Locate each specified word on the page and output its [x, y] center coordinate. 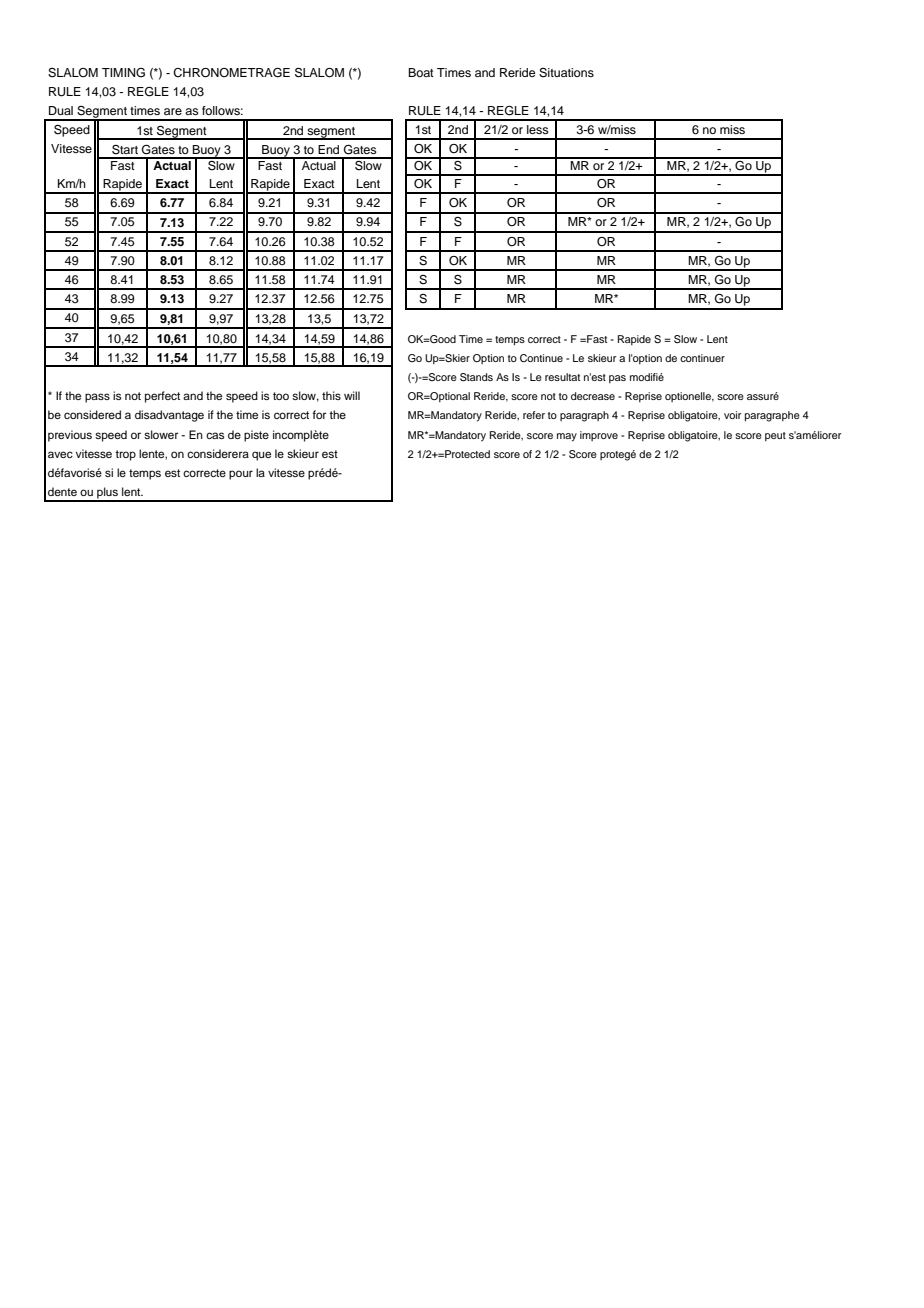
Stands [476, 377]
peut [775, 436]
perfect [162, 397]
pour [241, 475]
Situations [566, 73]
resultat [562, 377]
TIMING [123, 73]
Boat [421, 72]
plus [107, 494]
